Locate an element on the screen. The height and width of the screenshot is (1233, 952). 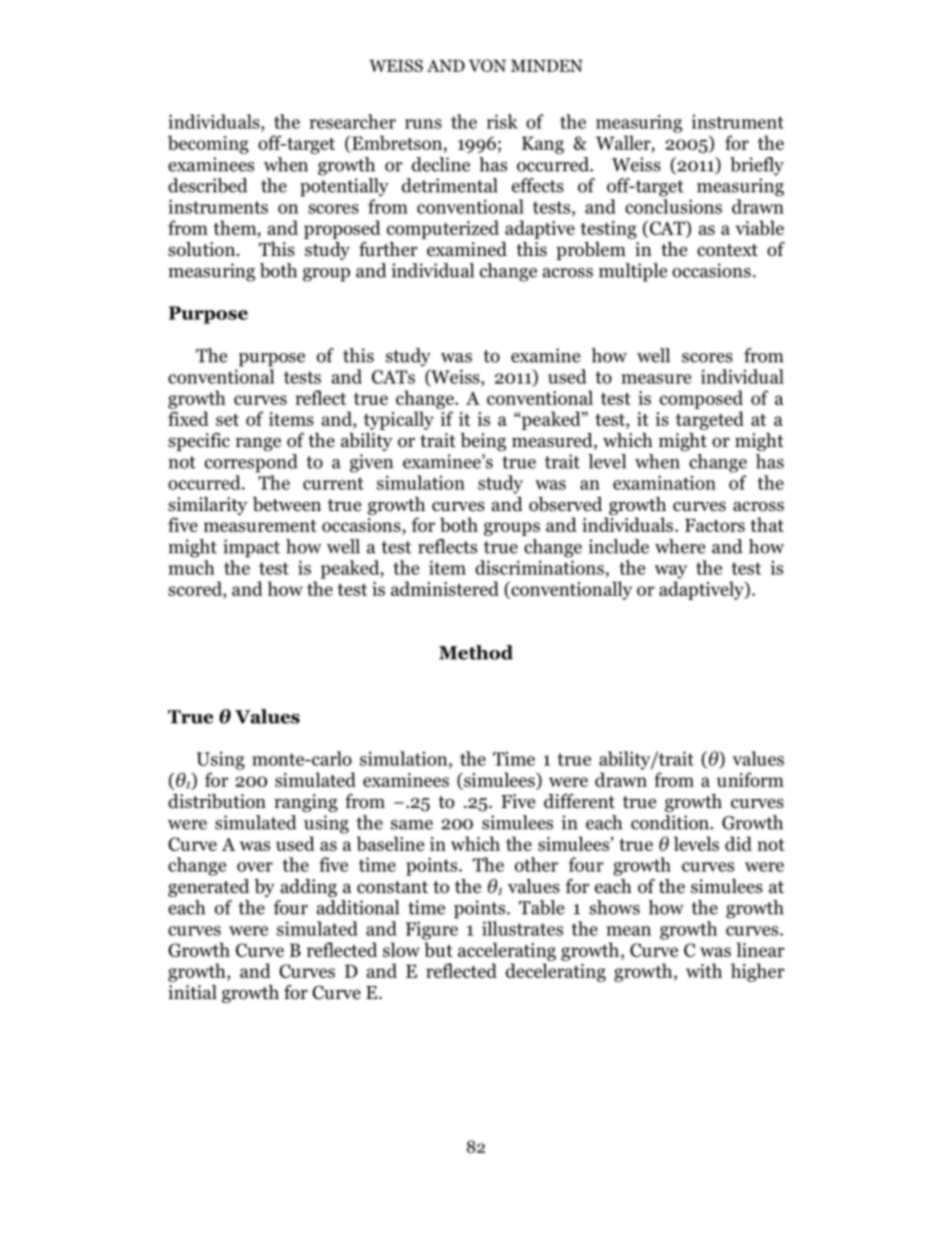
briefly is located at coordinates (757, 166).
